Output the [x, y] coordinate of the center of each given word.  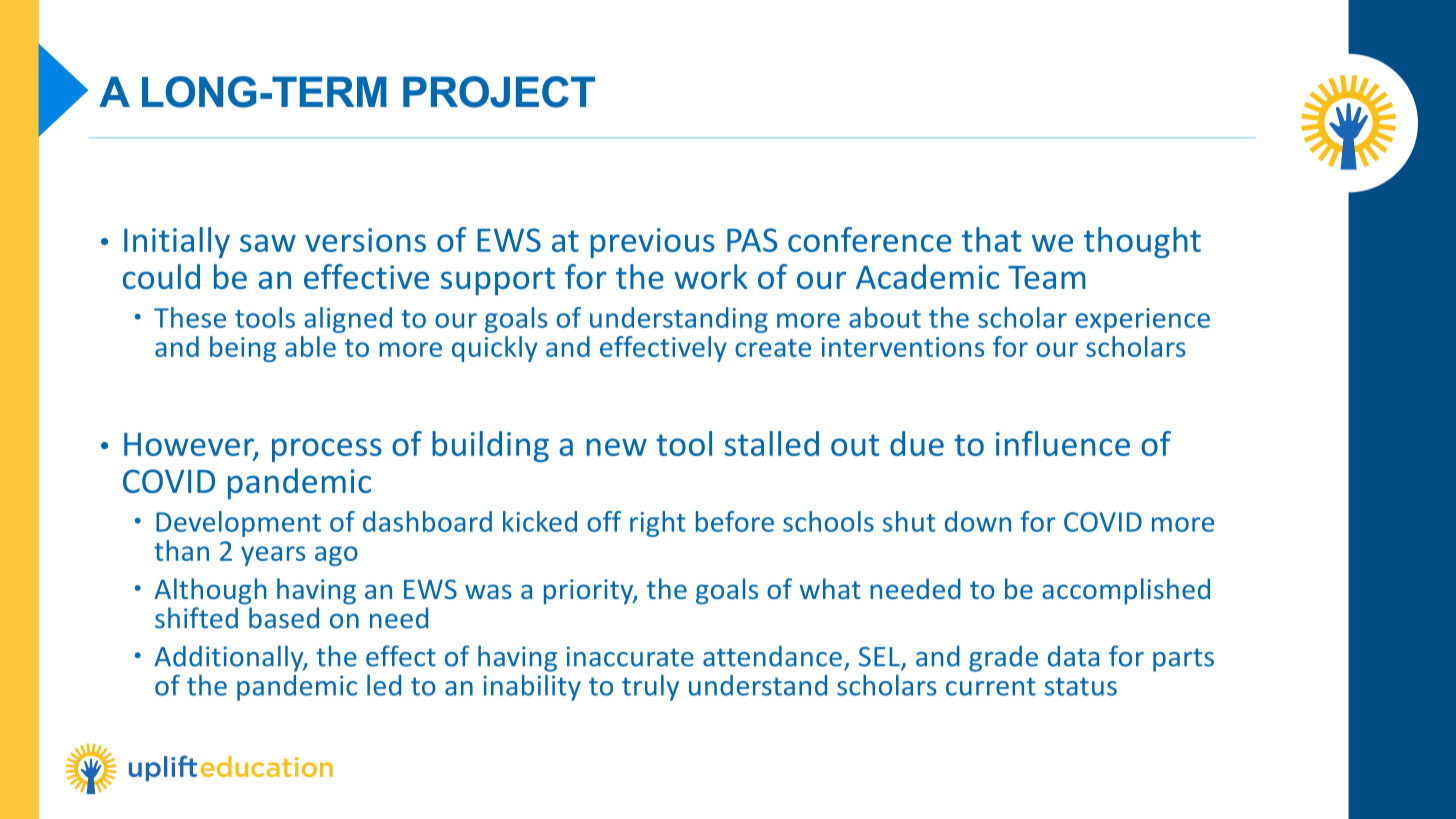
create [773, 348]
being [243, 349]
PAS [752, 240]
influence [1063, 443]
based [284, 618]
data [1073, 656]
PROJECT [499, 92]
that [991, 239]
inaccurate [630, 656]
